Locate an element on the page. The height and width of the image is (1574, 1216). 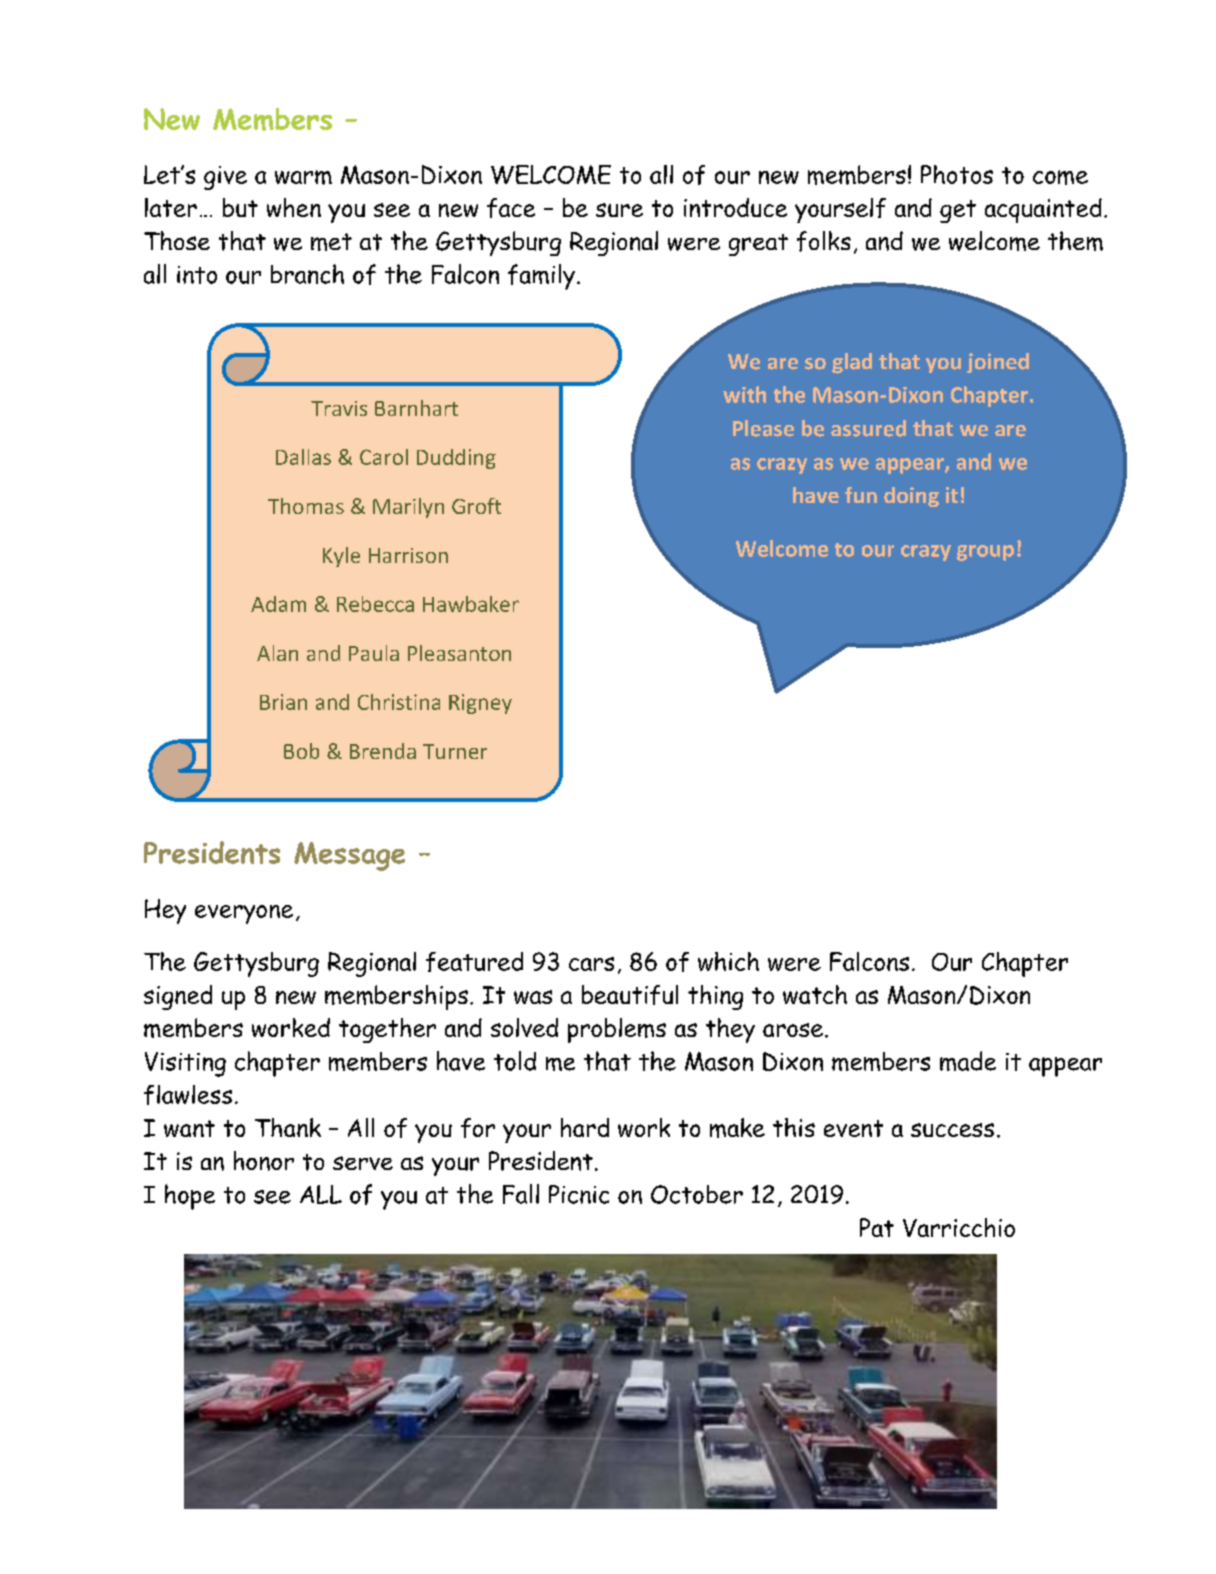
Photos is located at coordinates (957, 174).
